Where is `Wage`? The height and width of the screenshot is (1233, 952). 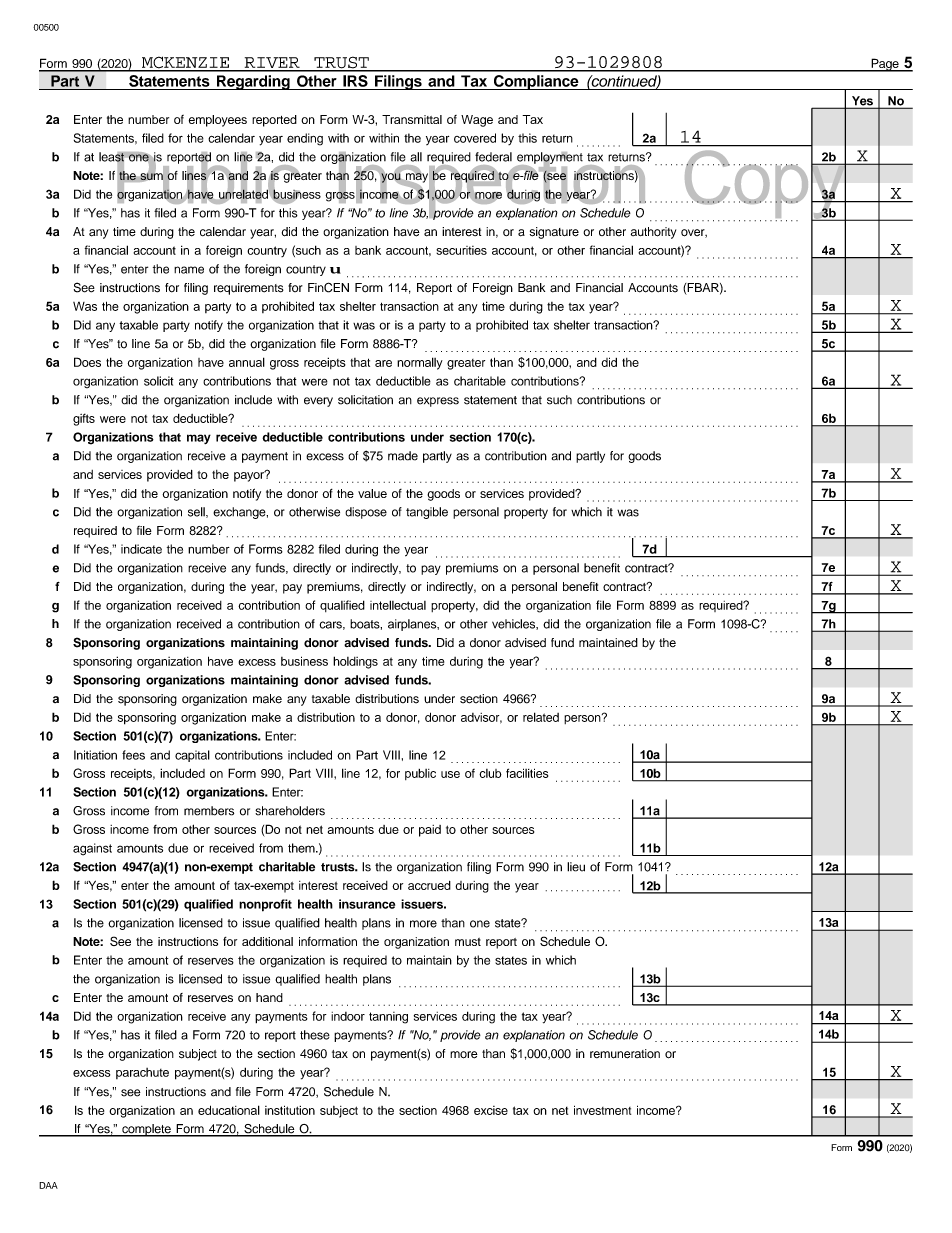
Wage is located at coordinates (477, 121).
